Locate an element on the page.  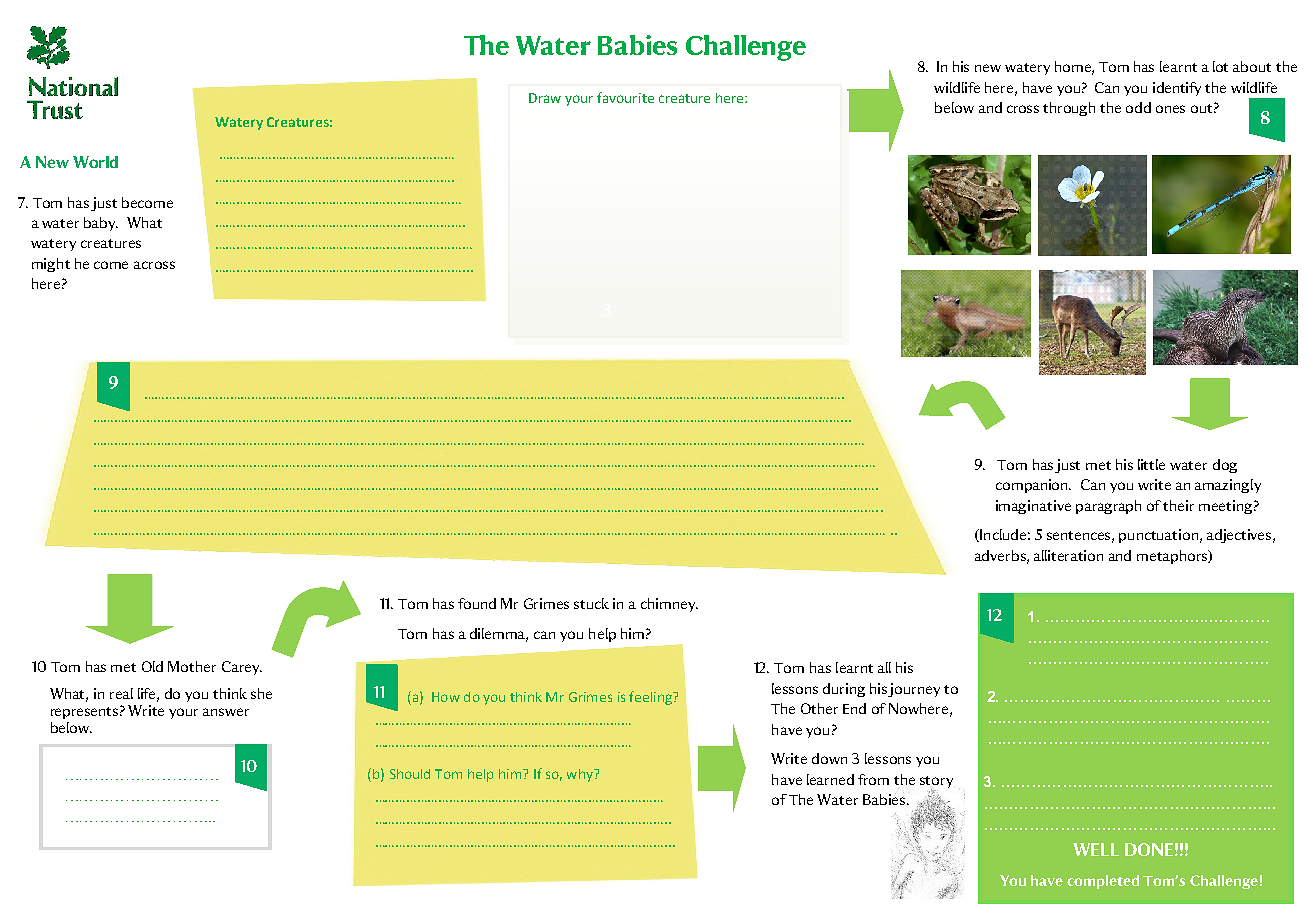
companion is located at coordinates (1033, 486).
